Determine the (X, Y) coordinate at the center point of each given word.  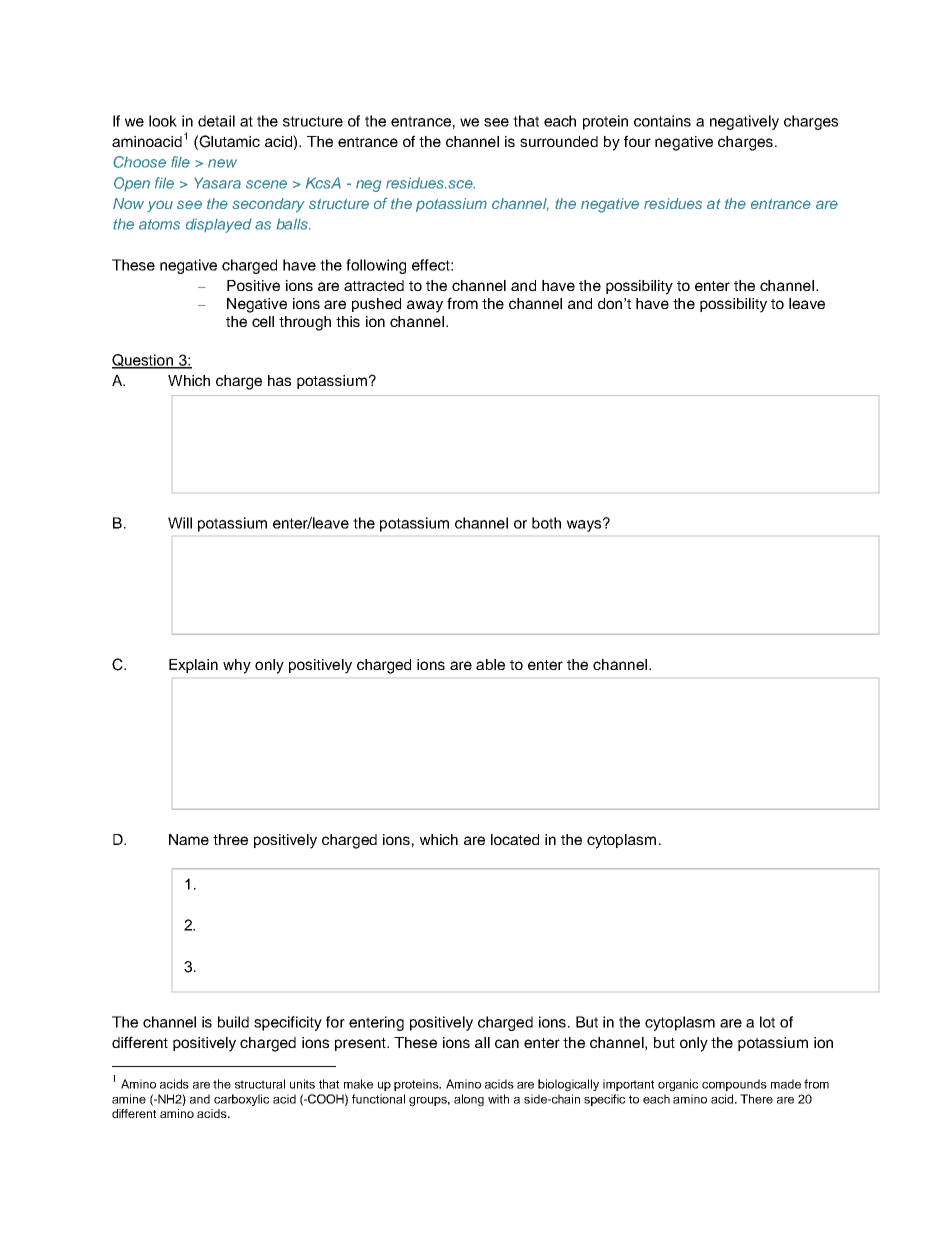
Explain (193, 666)
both (546, 523)
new (222, 163)
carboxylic (241, 1100)
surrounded (559, 141)
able (490, 664)
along (469, 1100)
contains (662, 121)
